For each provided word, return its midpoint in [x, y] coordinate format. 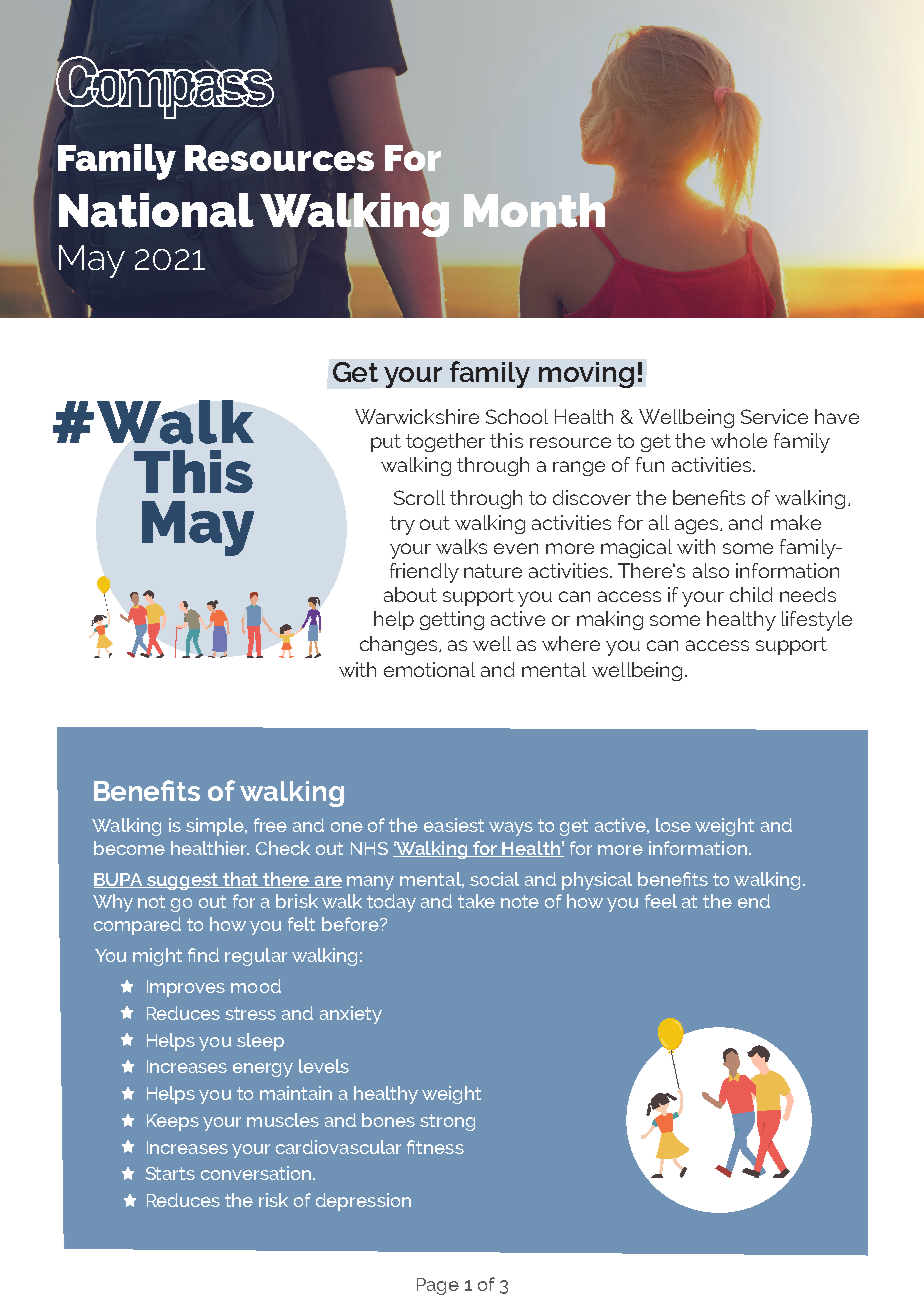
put [386, 443]
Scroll [419, 497]
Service [774, 416]
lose [673, 825]
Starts [170, 1173]
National [156, 210]
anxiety [351, 1015]
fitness [435, 1147]
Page [438, 1286]
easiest [454, 825]
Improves [186, 988]
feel [661, 901]
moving [586, 375]
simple [216, 827]
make [796, 522]
